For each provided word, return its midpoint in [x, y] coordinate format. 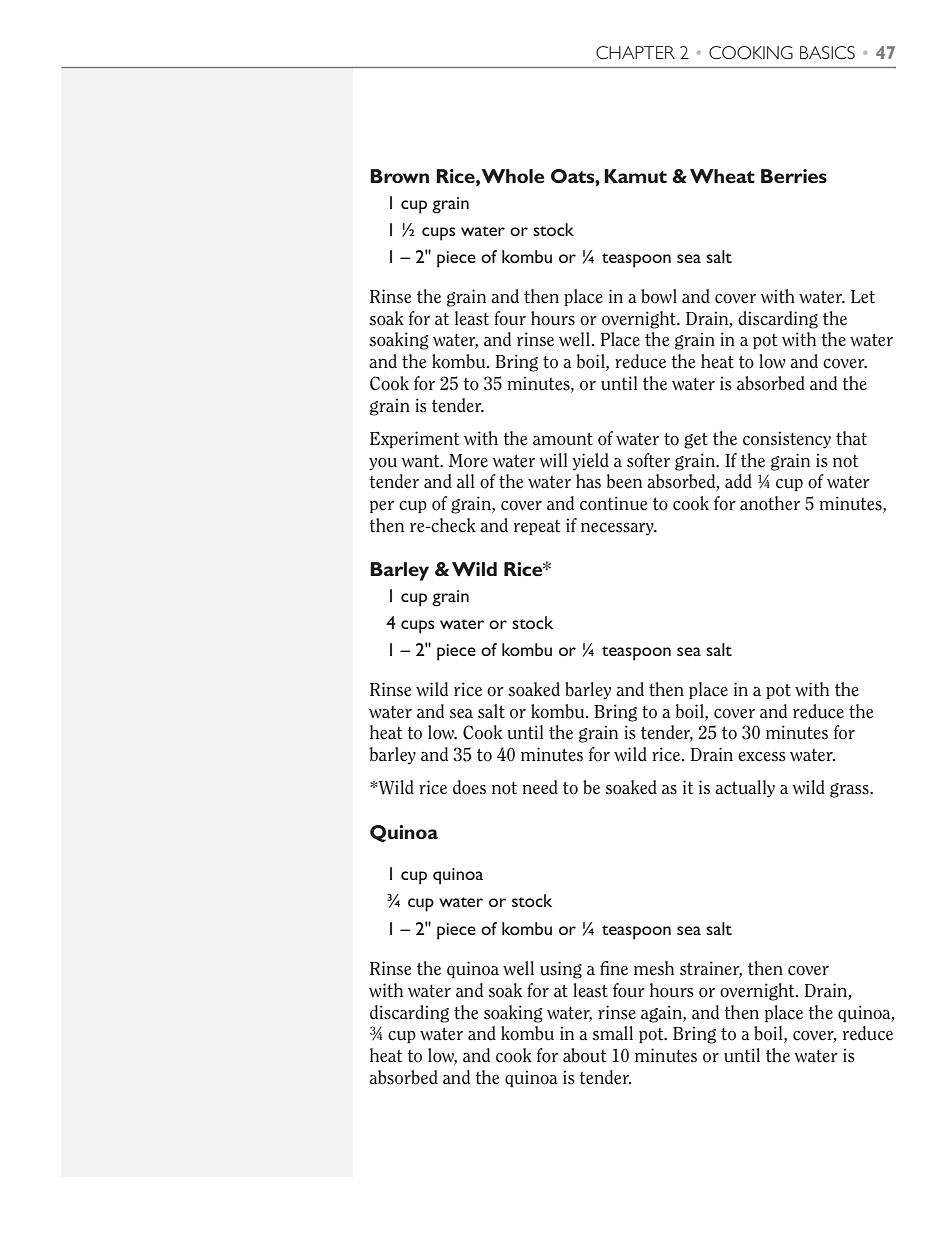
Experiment [414, 439]
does [469, 787]
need [540, 787]
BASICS [827, 52]
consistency [787, 440]
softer [648, 460]
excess [762, 757]
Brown [399, 176]
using [561, 970]
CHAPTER [635, 52]
